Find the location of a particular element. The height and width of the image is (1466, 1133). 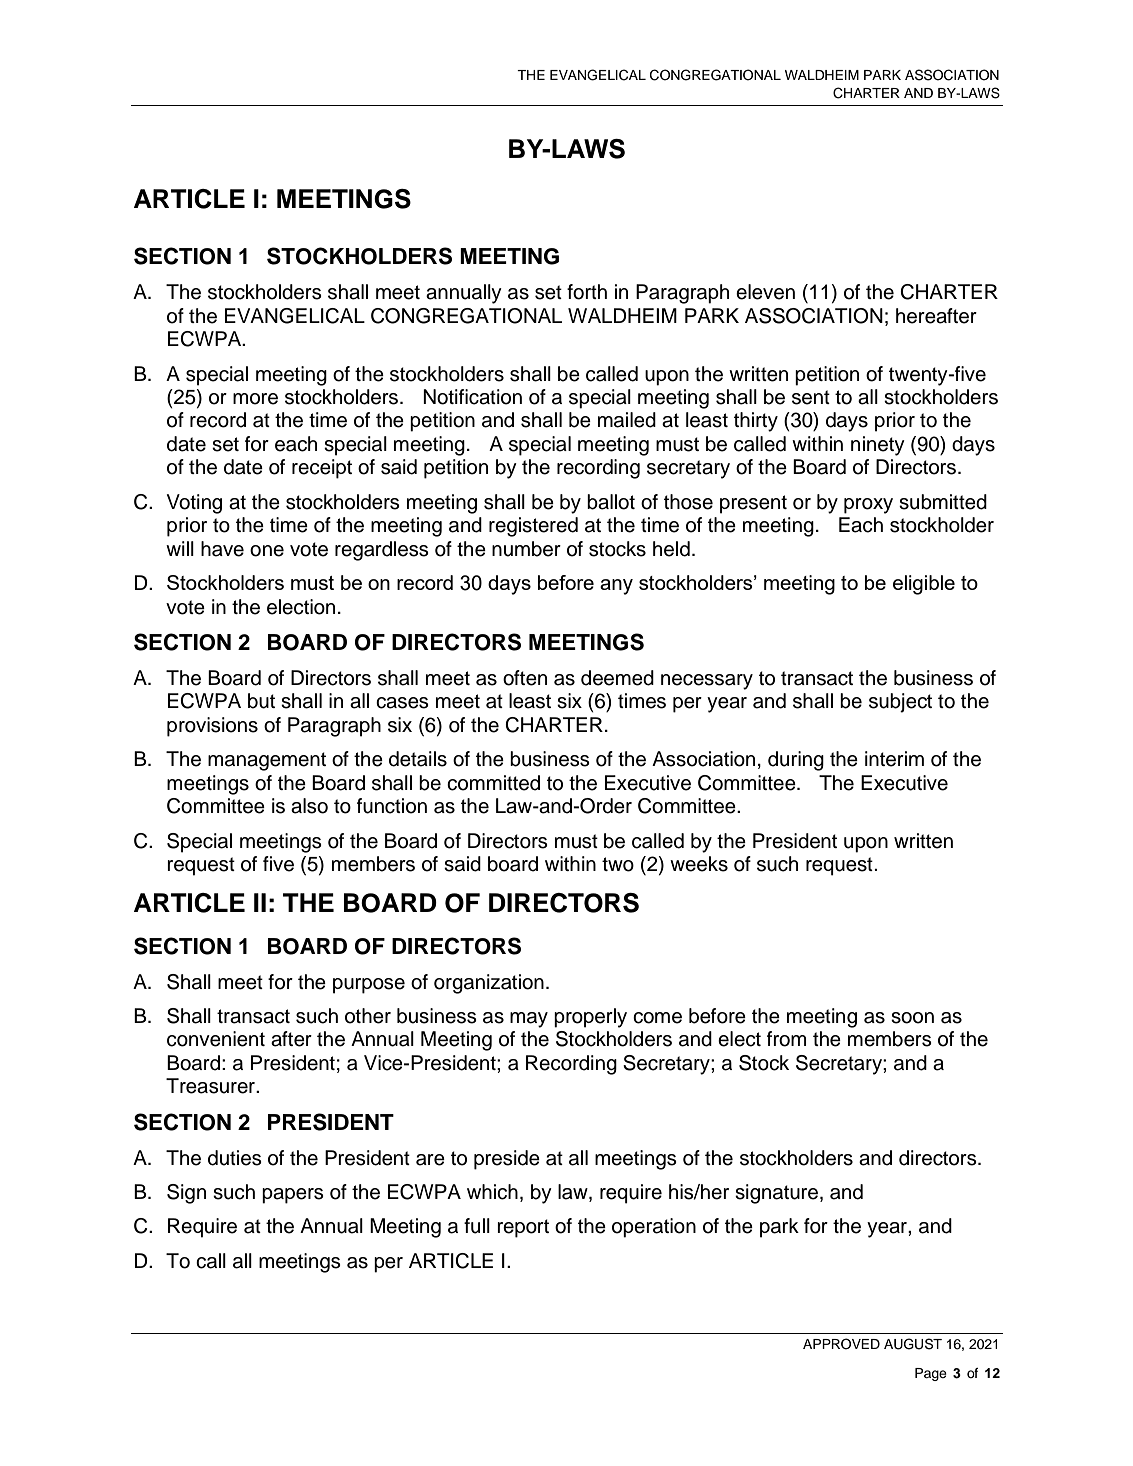

report is located at coordinates (523, 1228).
